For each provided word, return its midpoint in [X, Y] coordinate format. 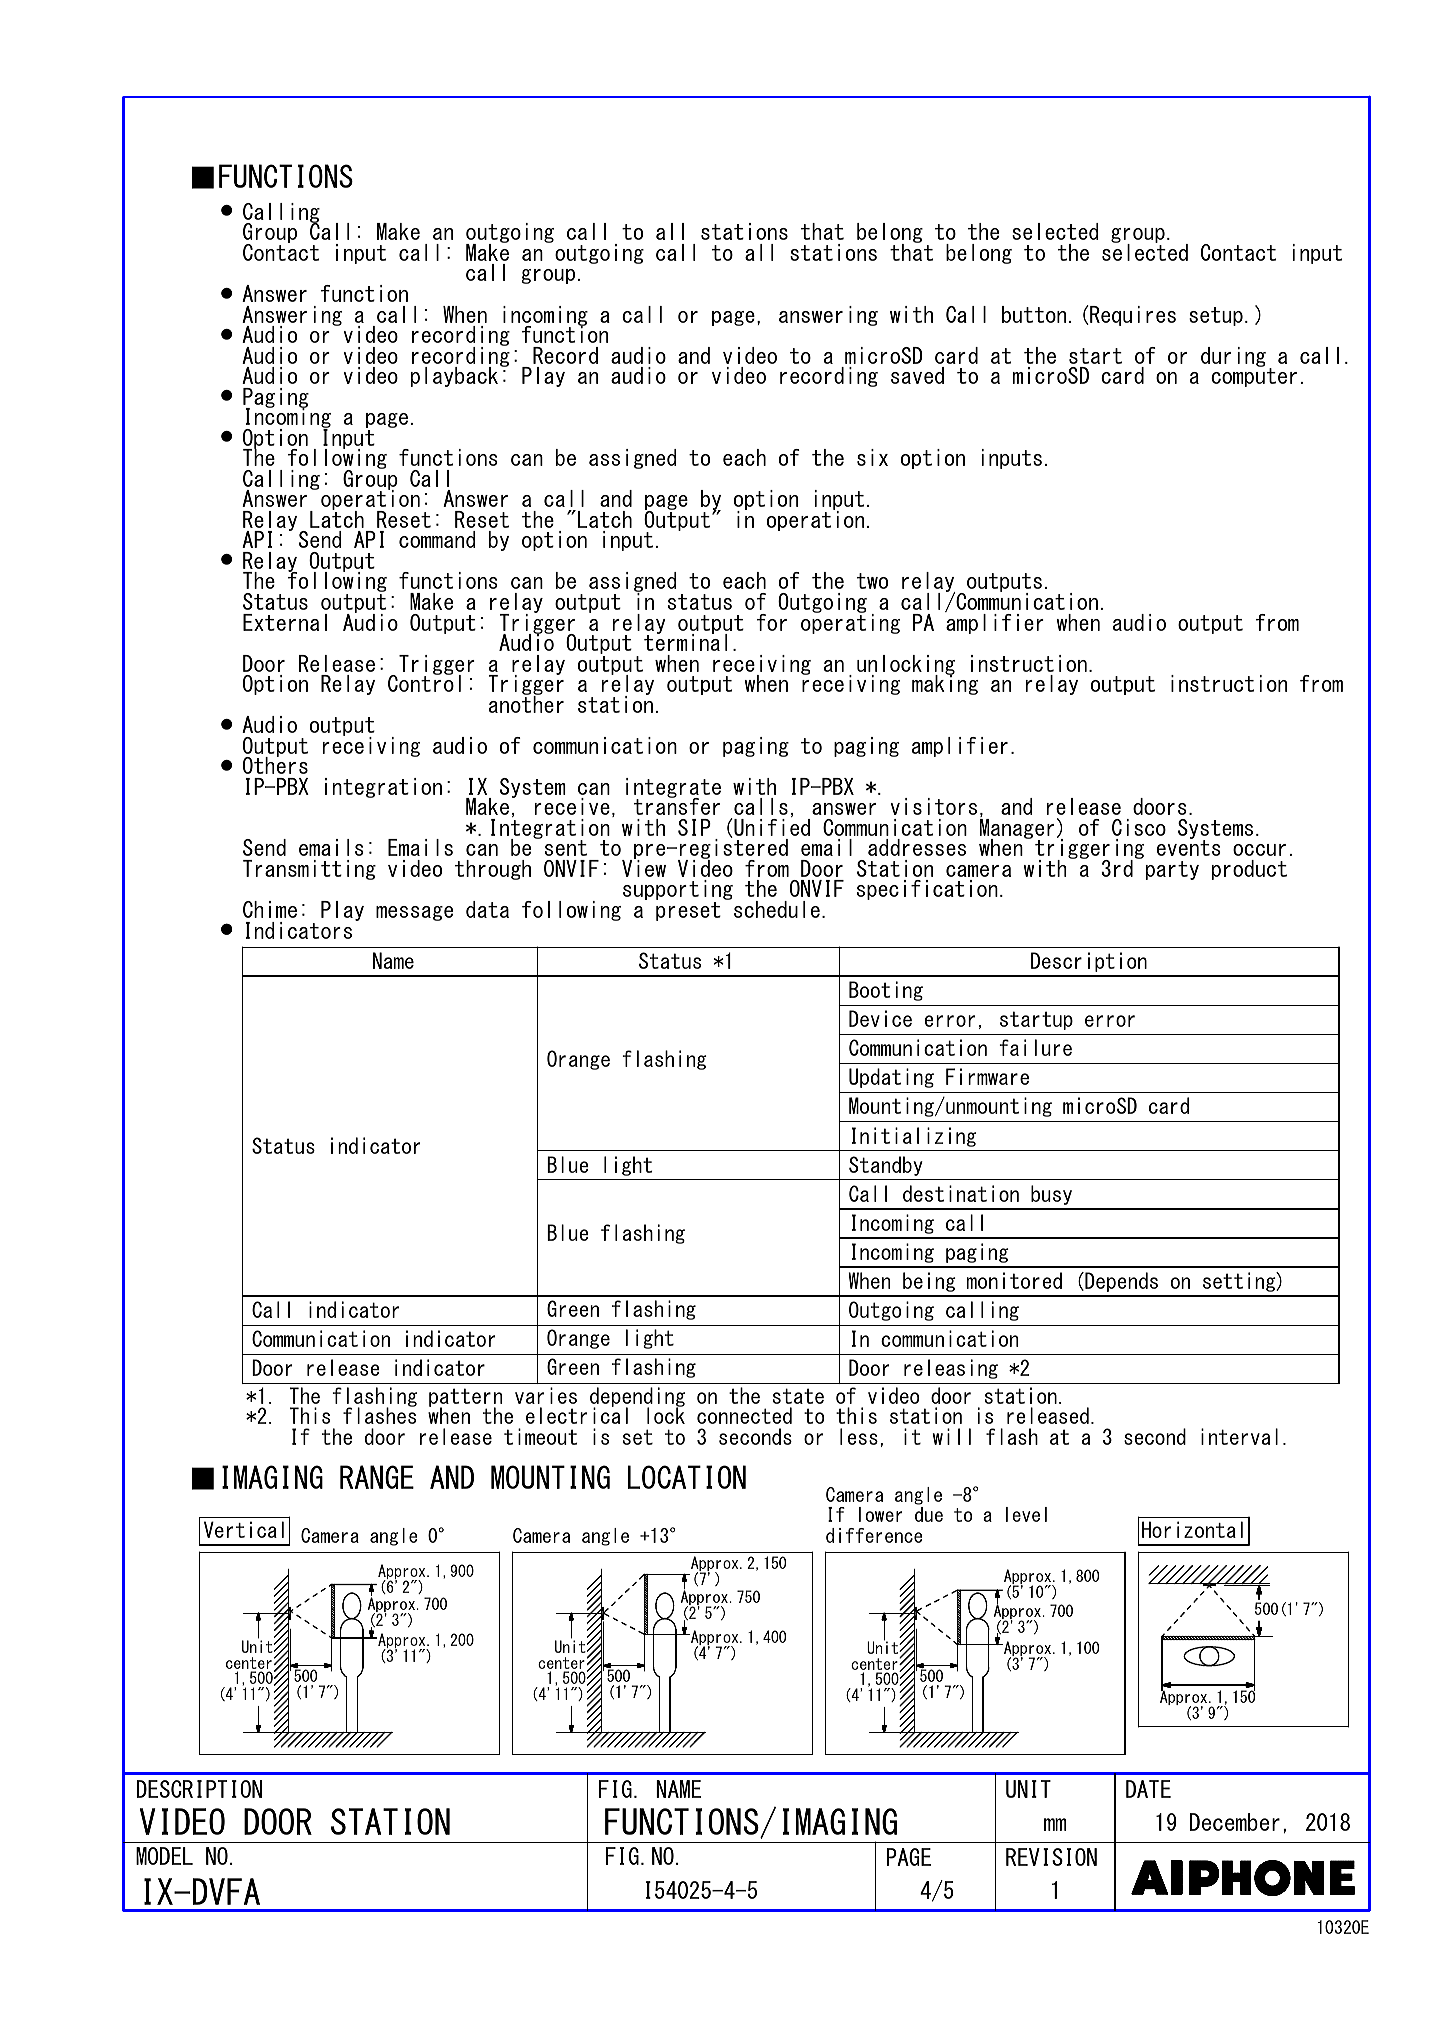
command [437, 539]
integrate [673, 789]
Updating [891, 1078]
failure [1035, 1047]
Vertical [244, 1529]
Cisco [1139, 827]
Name [393, 960]
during [1233, 357]
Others [275, 764]
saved [917, 375]
